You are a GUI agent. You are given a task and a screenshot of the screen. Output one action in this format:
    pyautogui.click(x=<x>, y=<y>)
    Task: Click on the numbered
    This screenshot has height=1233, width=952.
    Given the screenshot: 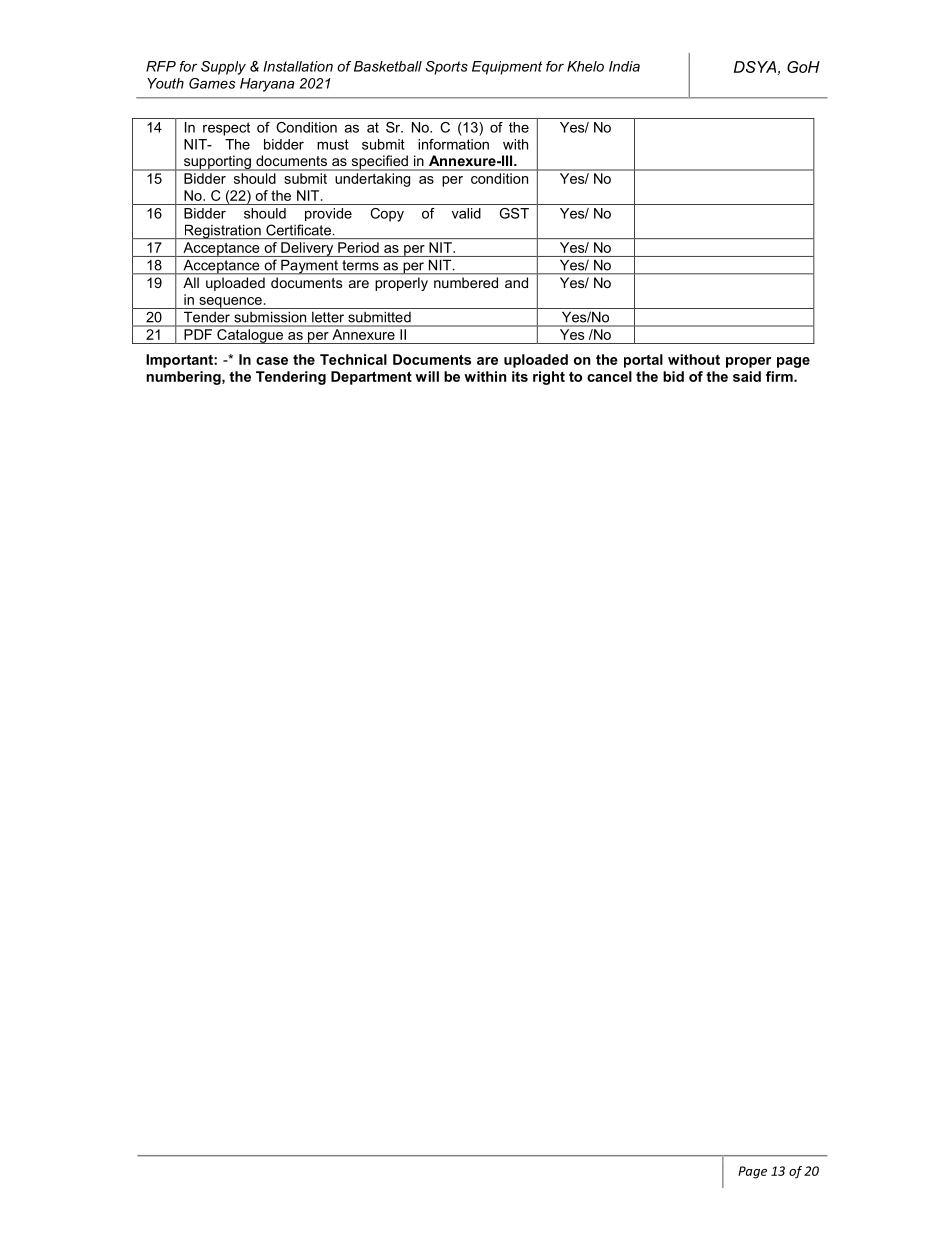 What is the action you would take?
    pyautogui.click(x=466, y=282)
